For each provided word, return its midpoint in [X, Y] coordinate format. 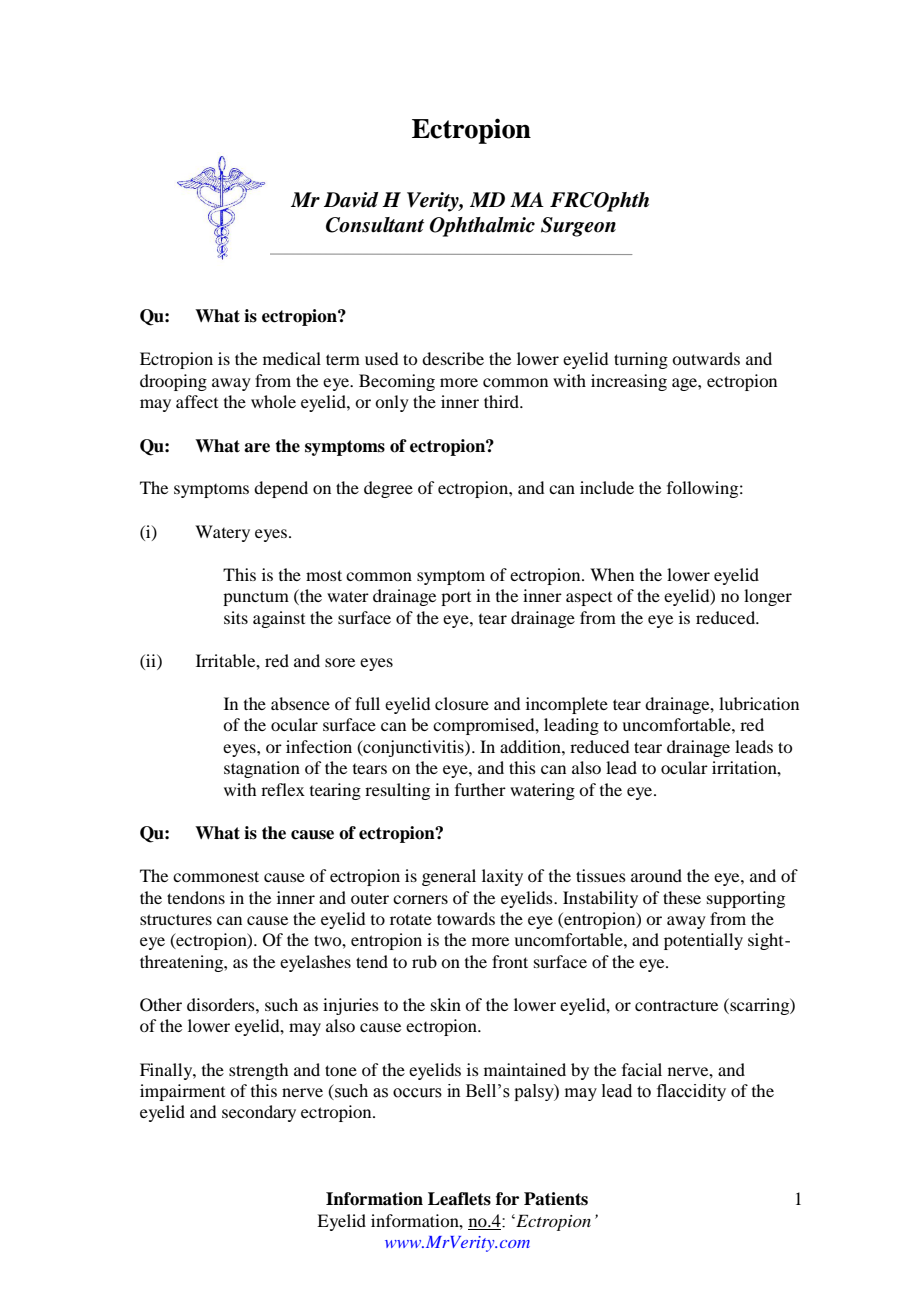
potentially [703, 941]
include [607, 487]
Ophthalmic [482, 227]
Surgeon [578, 227]
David [351, 200]
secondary [259, 1113]
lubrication [759, 703]
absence [300, 703]
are [257, 448]
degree [388, 489]
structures [176, 919]
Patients [556, 1199]
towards [466, 918]
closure [462, 703]
